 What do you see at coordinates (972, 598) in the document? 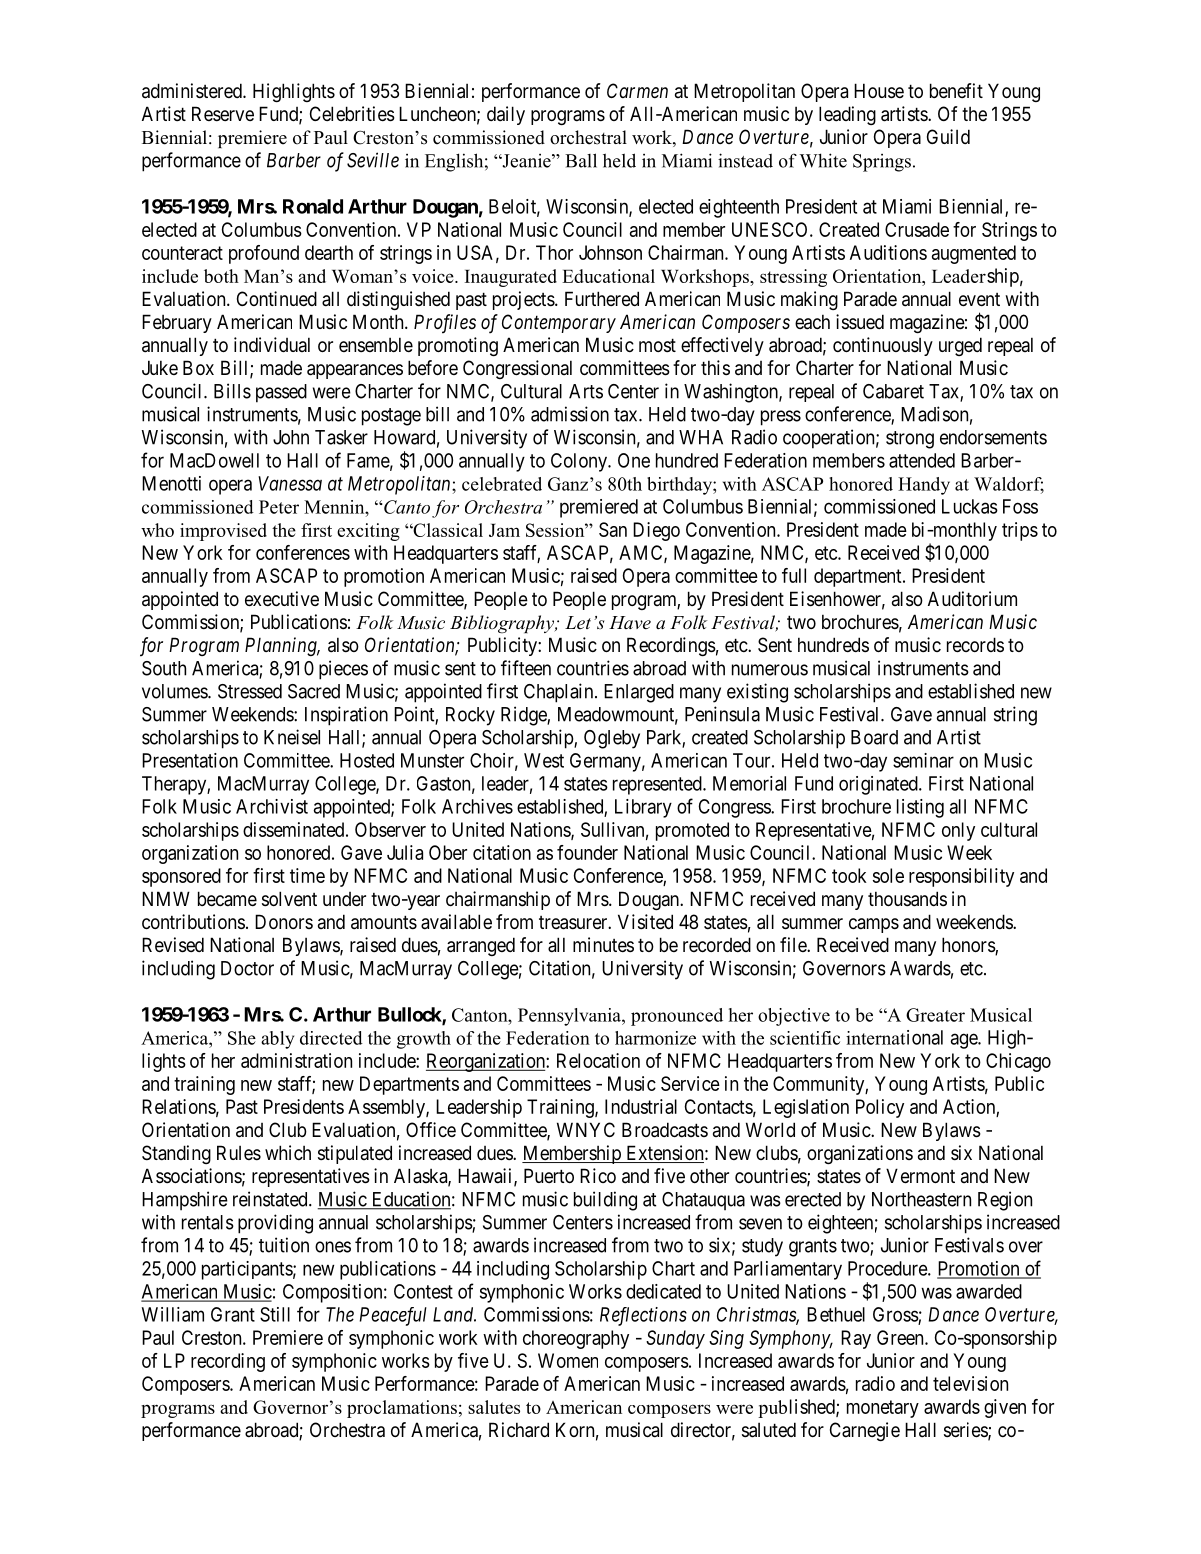
I see `Auditorium` at bounding box center [972, 598].
